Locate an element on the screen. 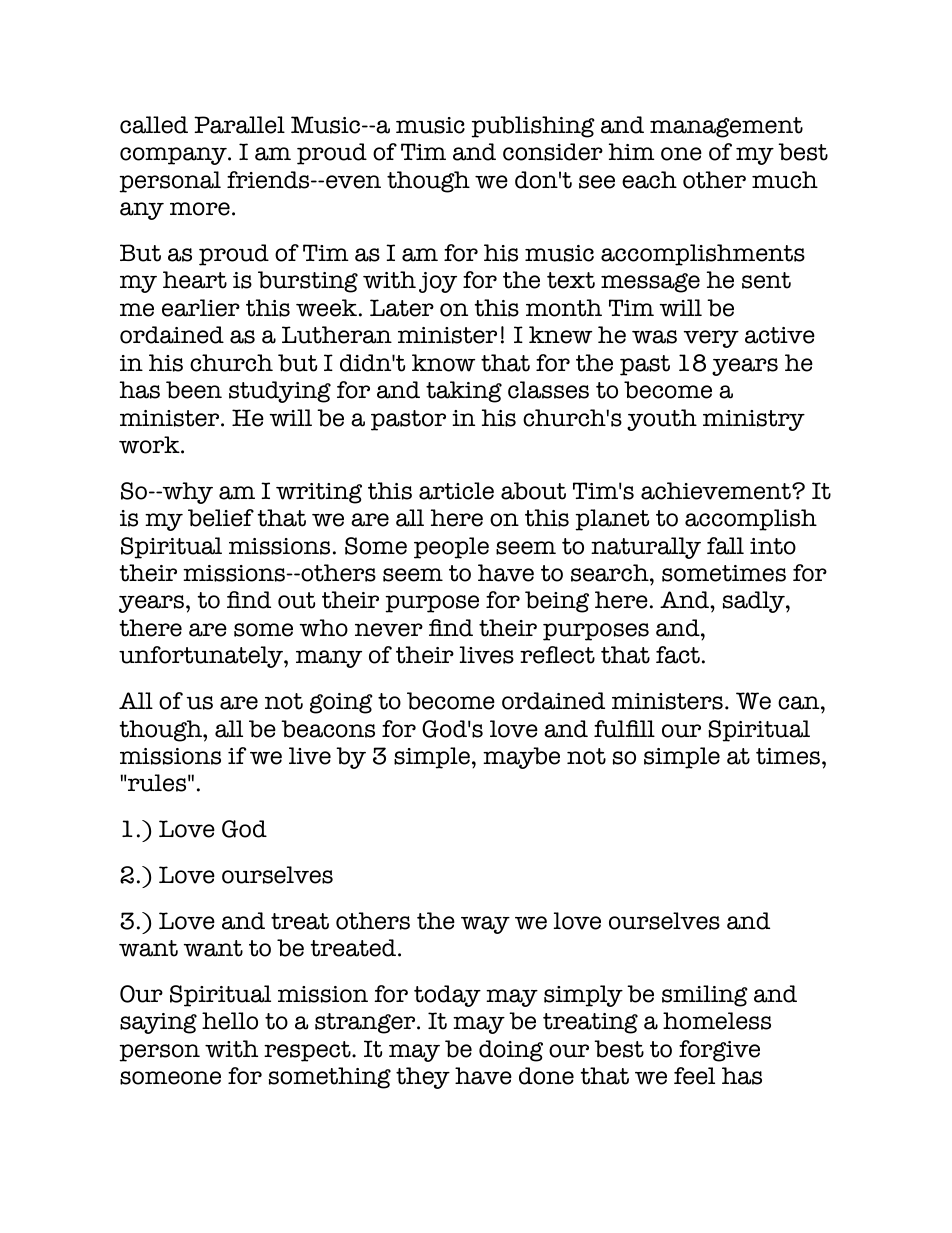 Image resolution: width=952 pixels, height=1233 pixels. many is located at coordinates (329, 659).
